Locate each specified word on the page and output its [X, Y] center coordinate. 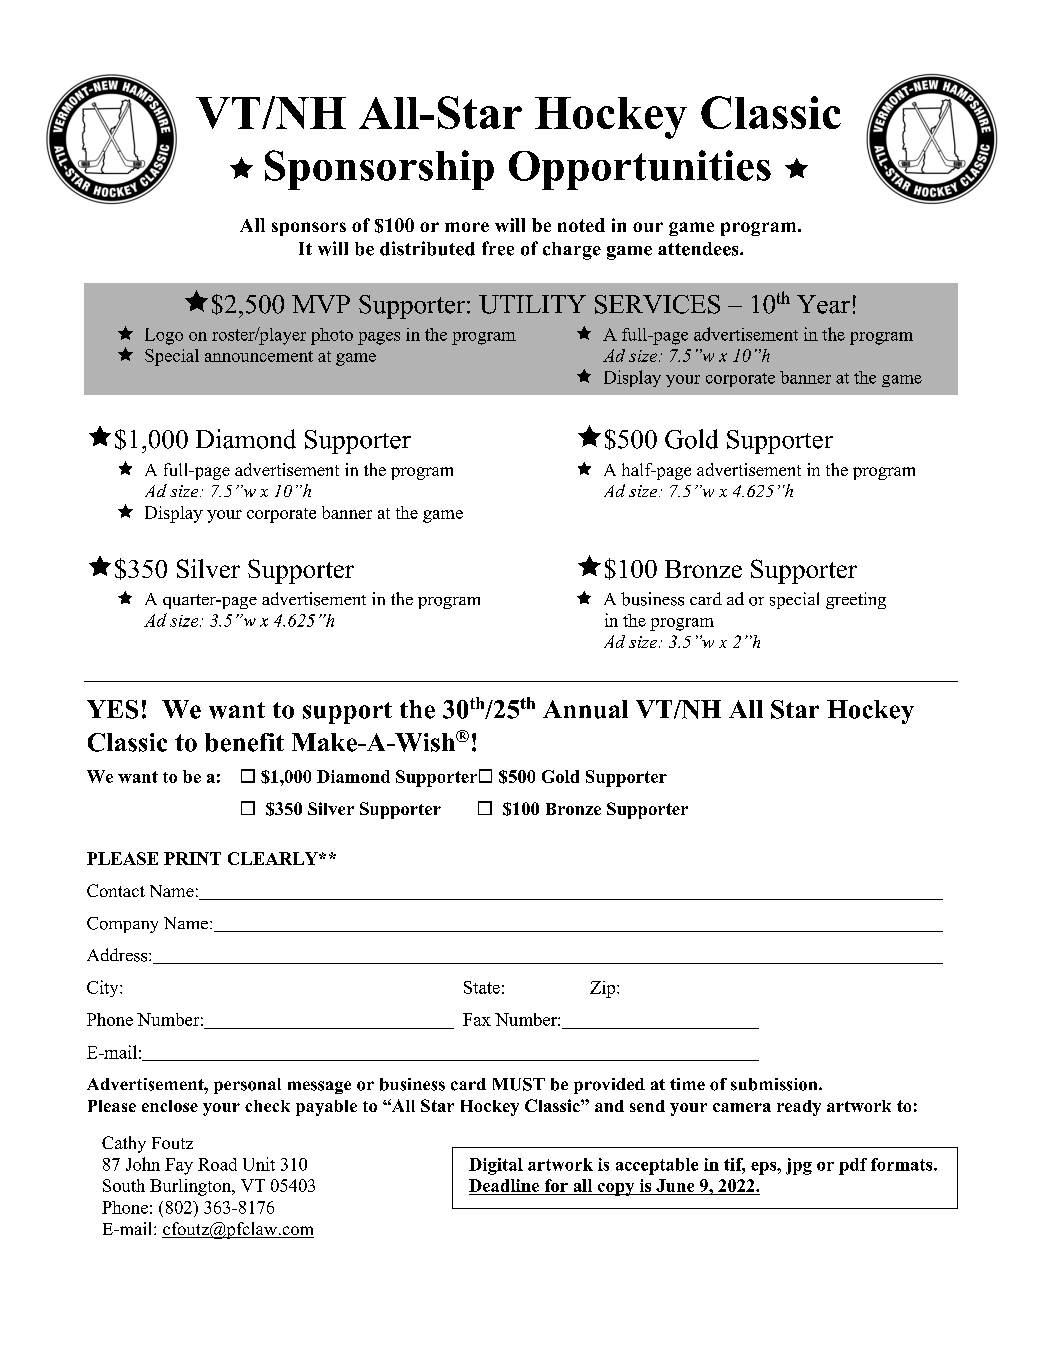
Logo [164, 336]
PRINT [192, 858]
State [482, 987]
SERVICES [657, 304]
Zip [604, 989]
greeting [856, 600]
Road [217, 1164]
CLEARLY [274, 858]
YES [112, 709]
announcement [259, 356]
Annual [585, 709]
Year [823, 304]
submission [775, 1084]
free [498, 248]
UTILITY [532, 304]
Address [118, 955]
